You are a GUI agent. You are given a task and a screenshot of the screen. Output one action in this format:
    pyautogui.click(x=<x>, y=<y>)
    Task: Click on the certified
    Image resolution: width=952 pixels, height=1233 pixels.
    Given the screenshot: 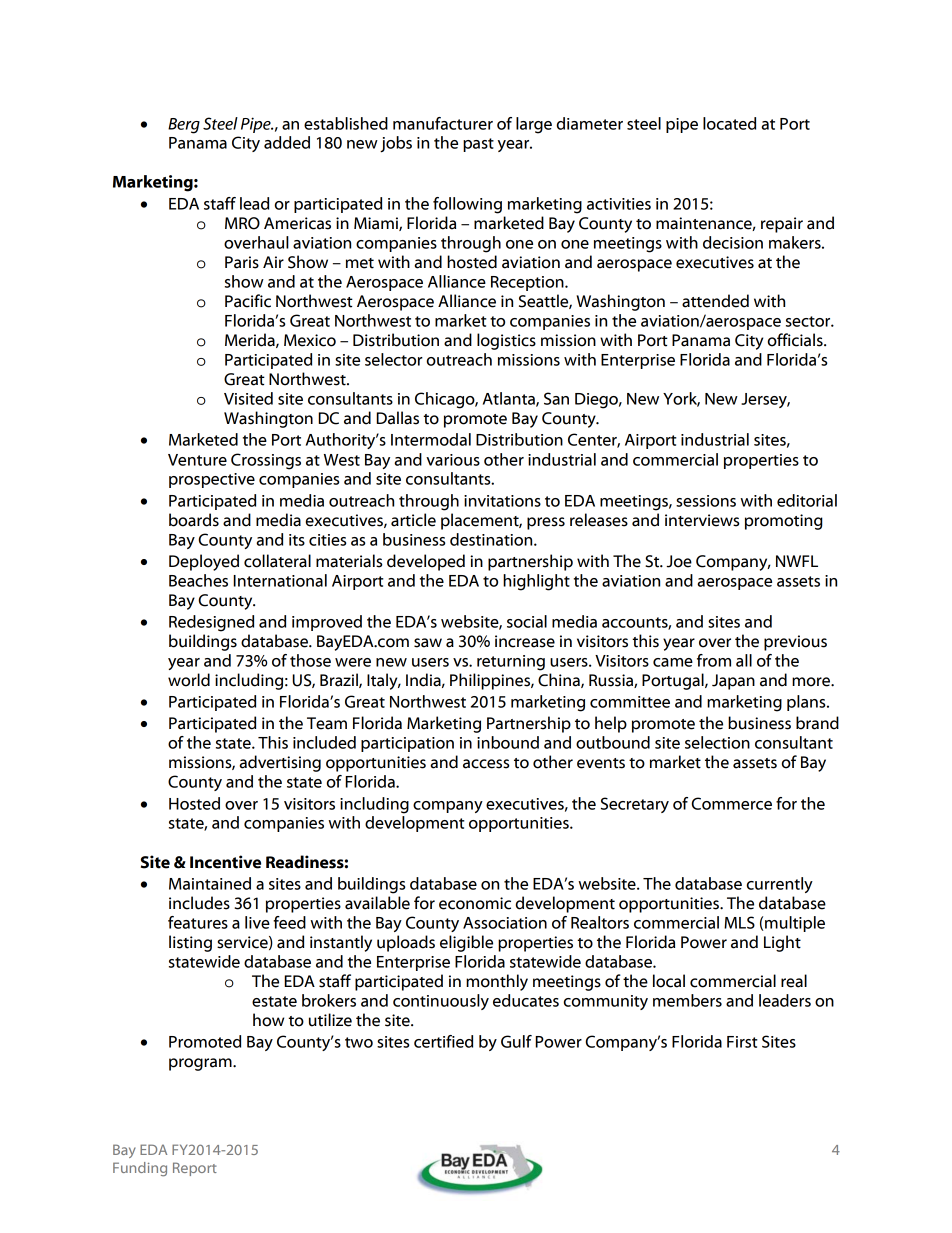 What is the action you would take?
    pyautogui.click(x=443, y=1041)
